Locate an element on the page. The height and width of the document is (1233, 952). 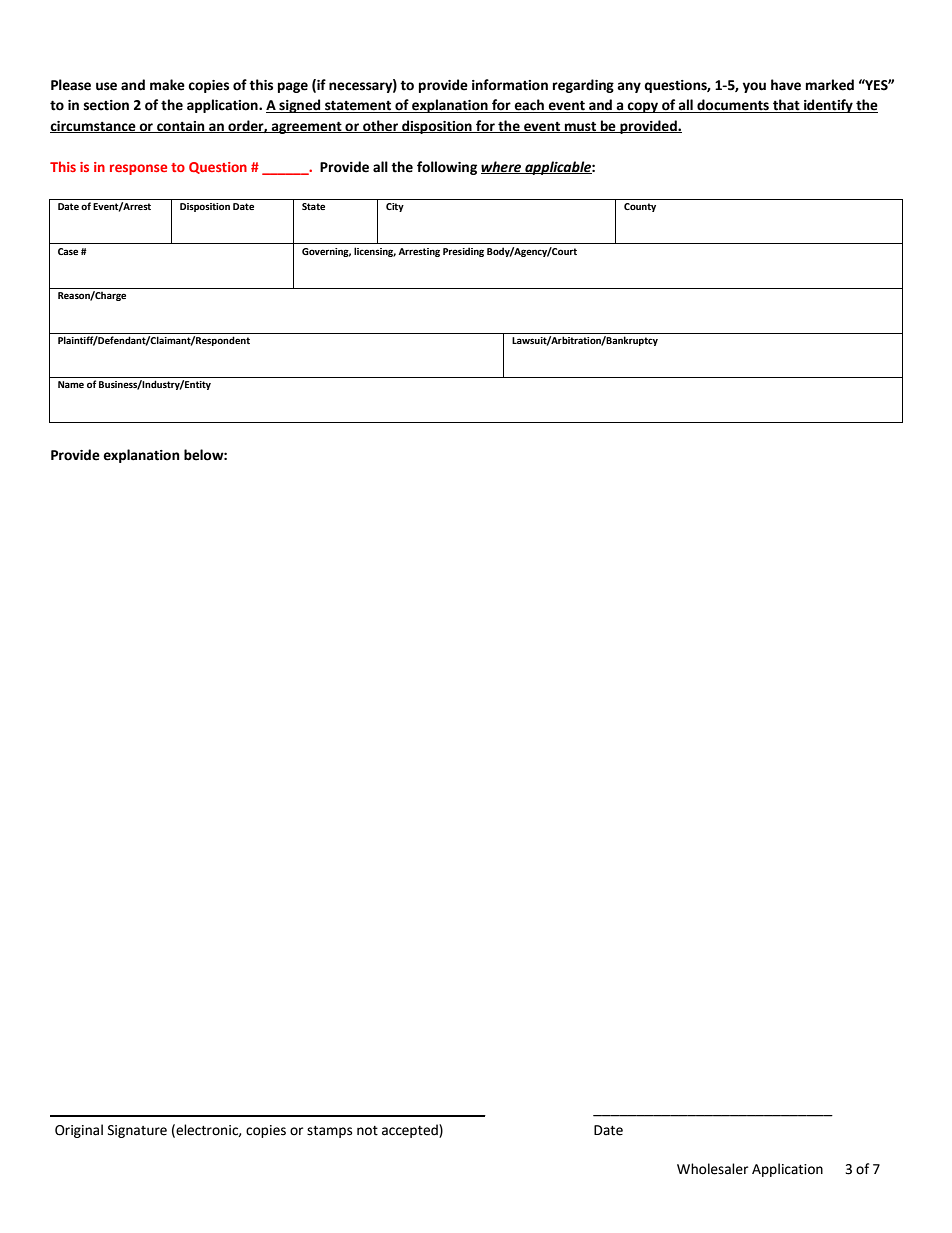
Signature is located at coordinates (137, 1131).
